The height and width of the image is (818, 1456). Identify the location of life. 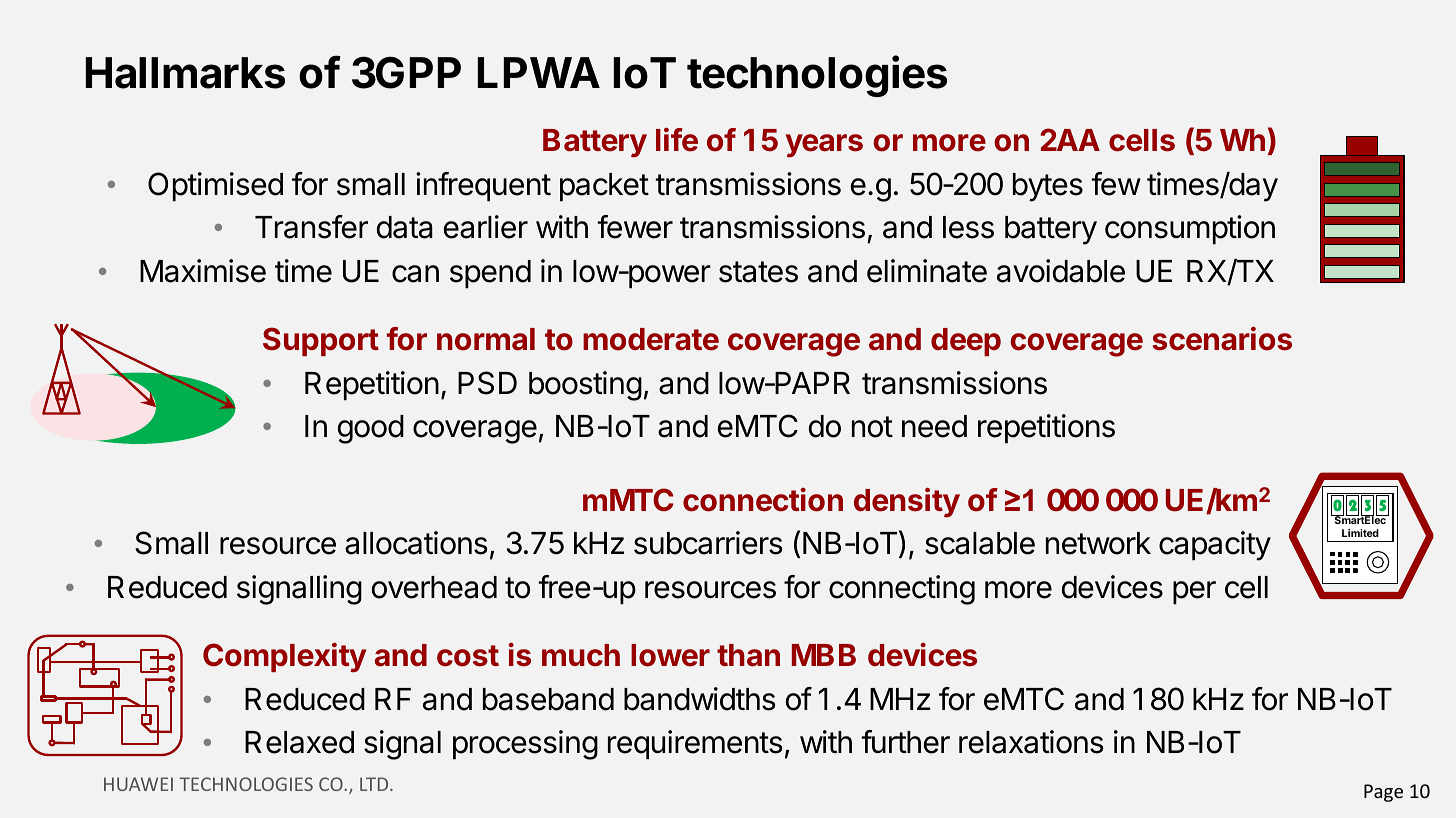
(677, 139).
